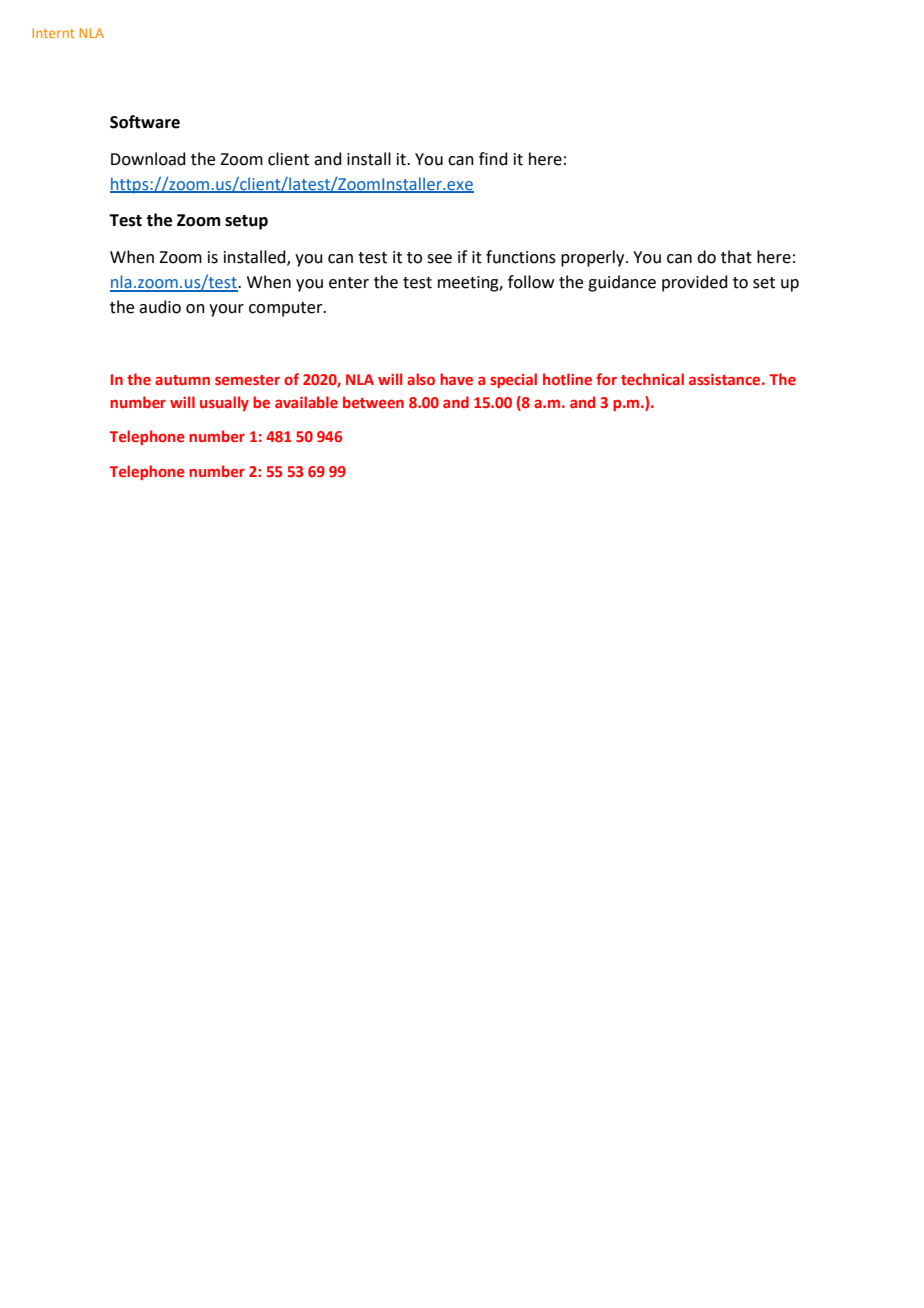 This screenshot has height=1308, width=924. I want to click on see, so click(439, 259).
